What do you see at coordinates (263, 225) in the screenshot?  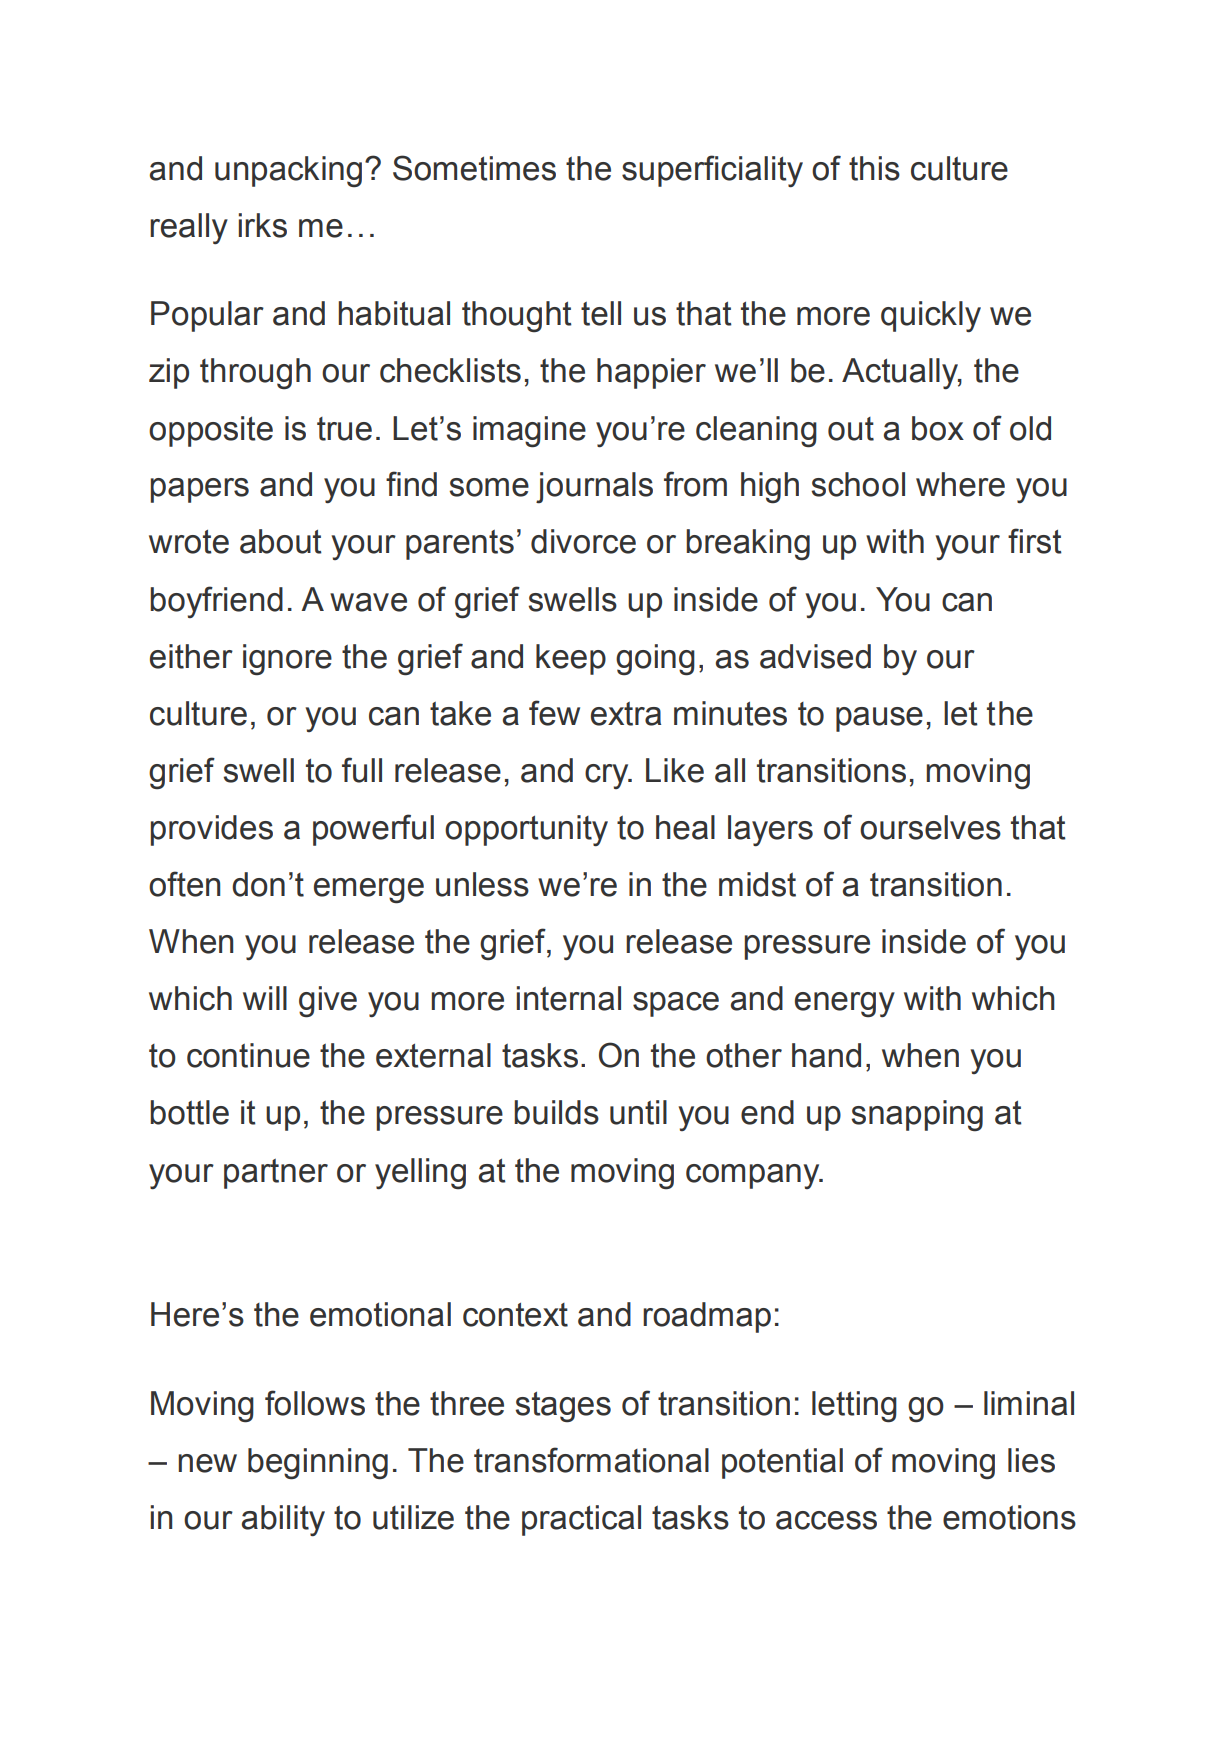 I see `irks` at bounding box center [263, 225].
